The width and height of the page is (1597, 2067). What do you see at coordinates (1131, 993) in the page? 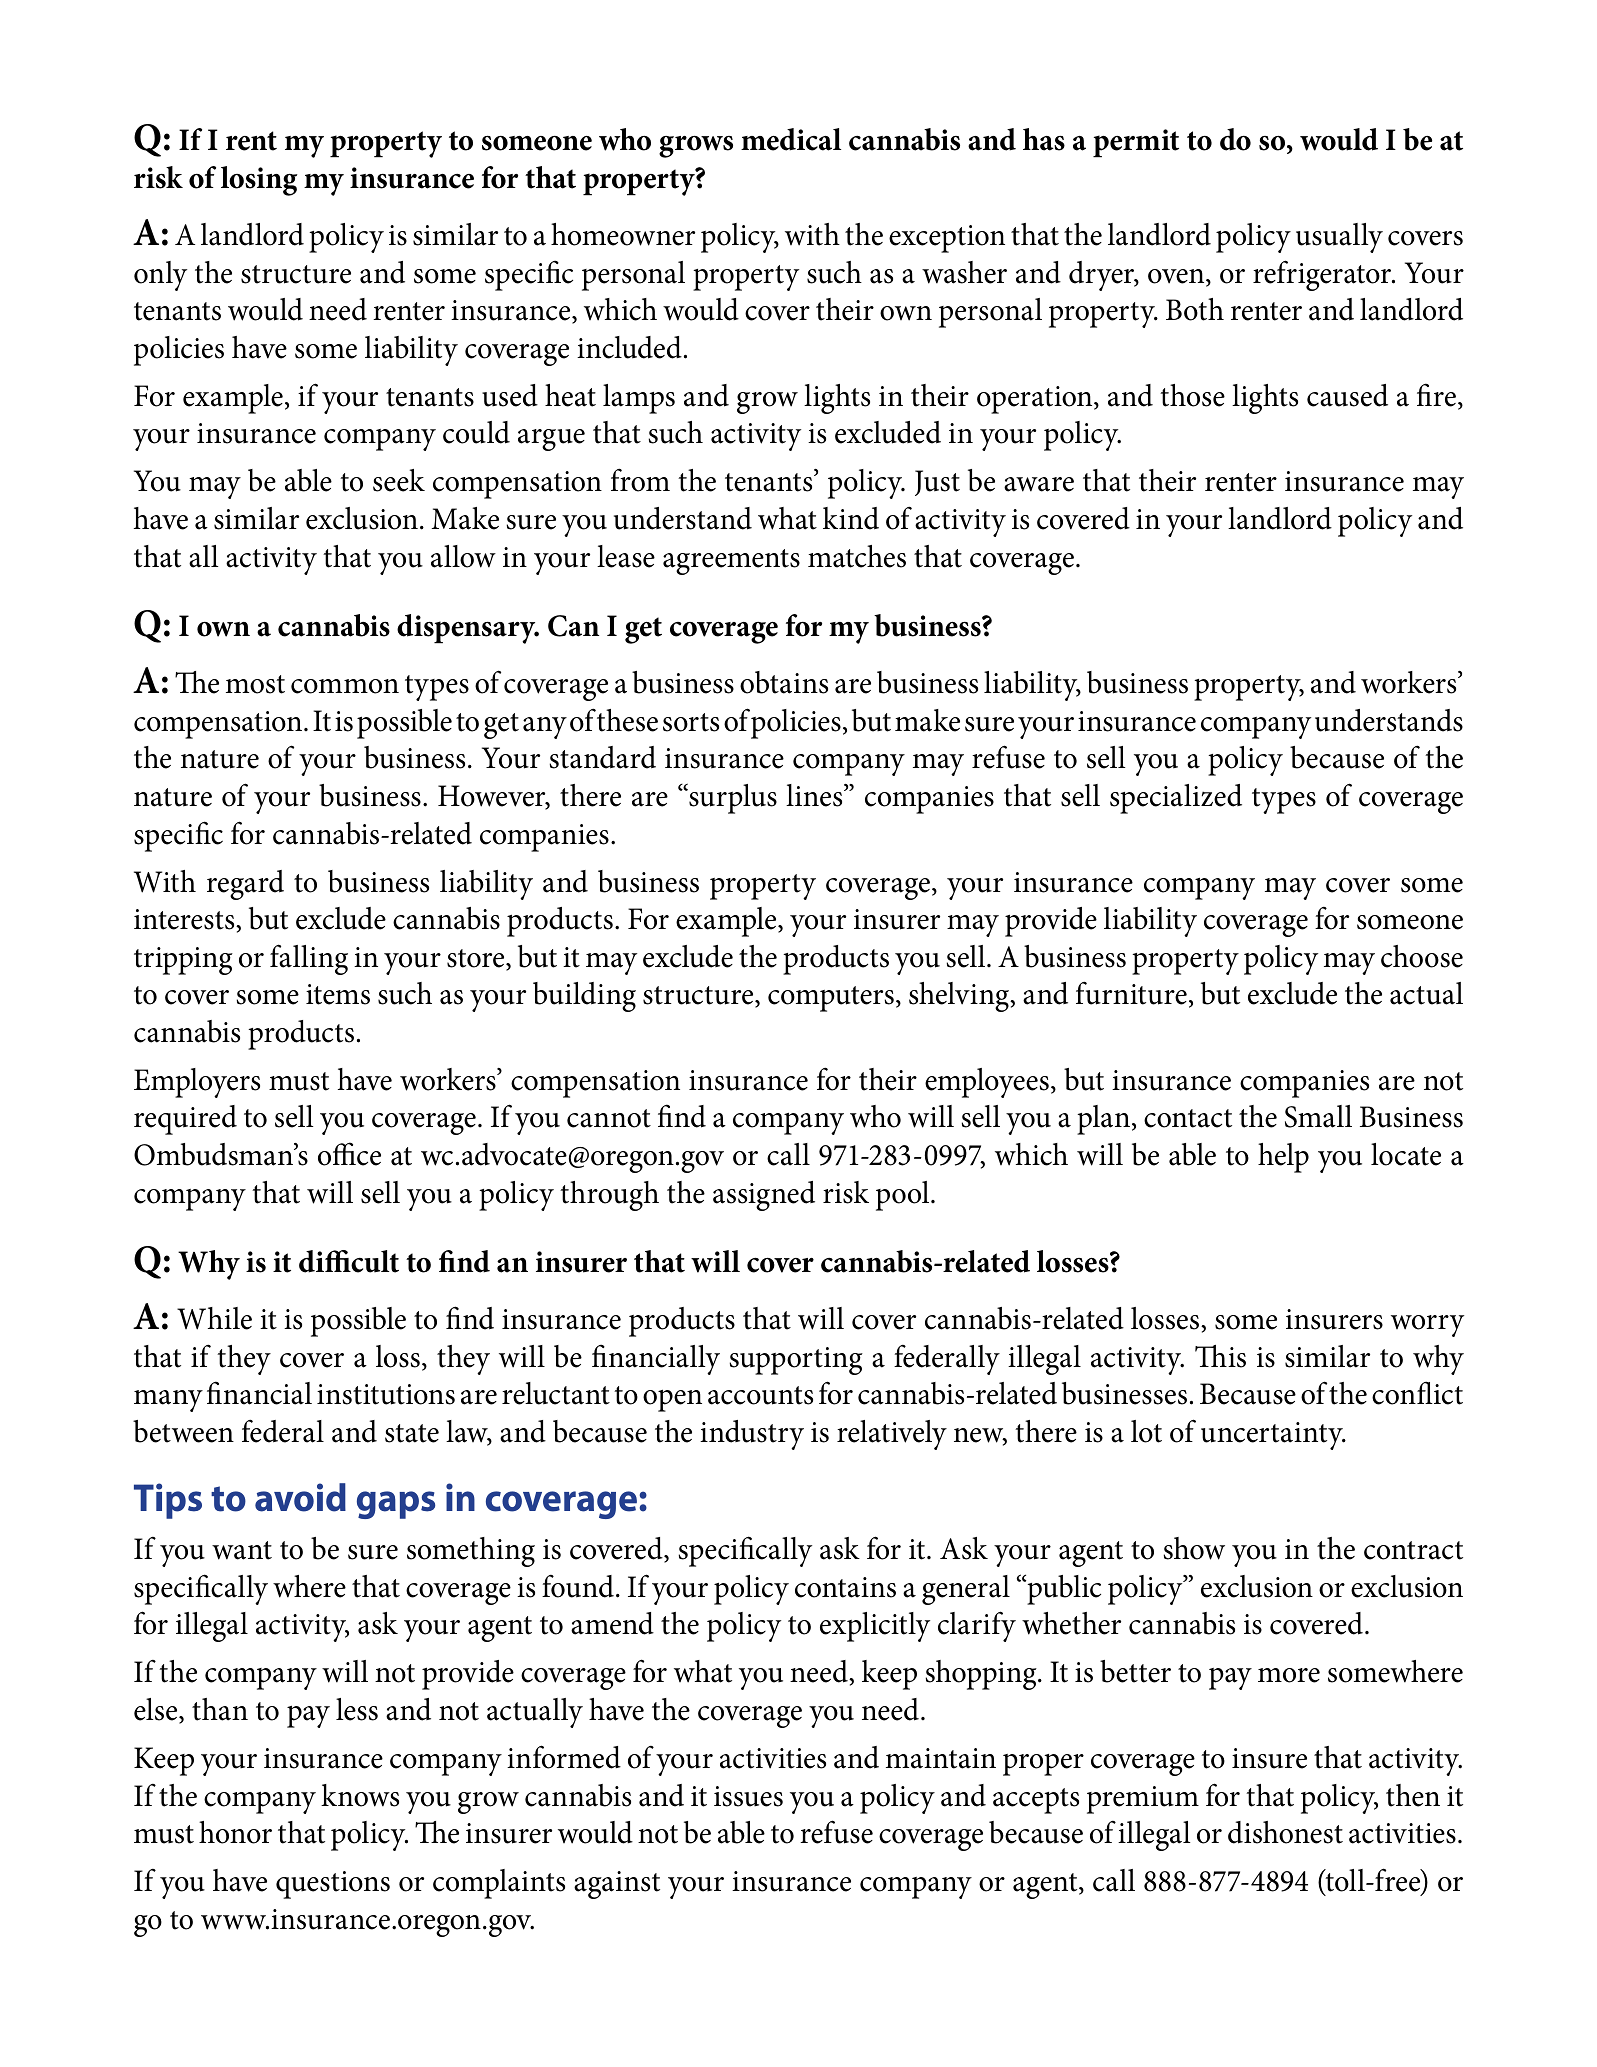
I see `furniture` at bounding box center [1131, 993].
